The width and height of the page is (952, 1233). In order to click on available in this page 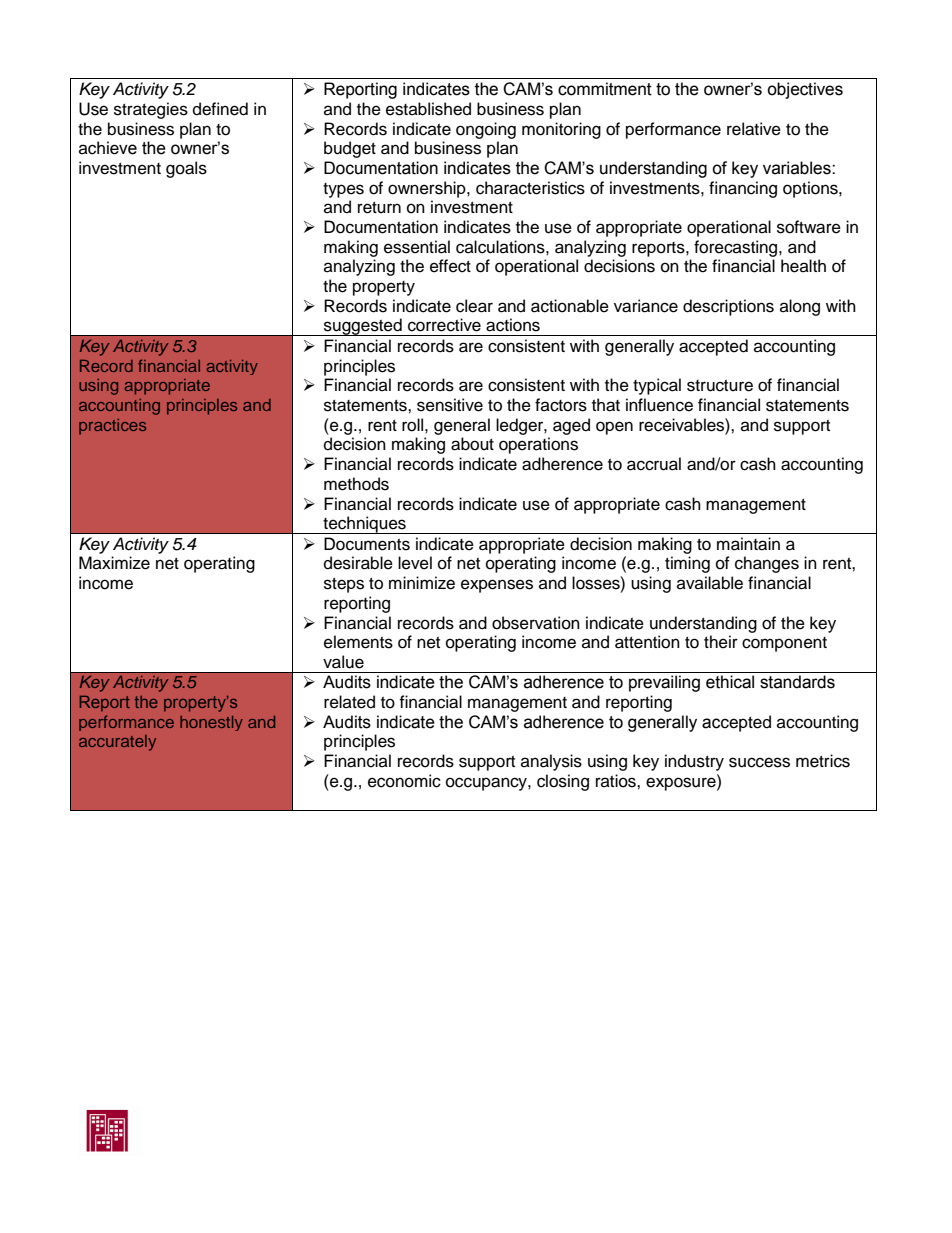, I will do `click(710, 583)`.
